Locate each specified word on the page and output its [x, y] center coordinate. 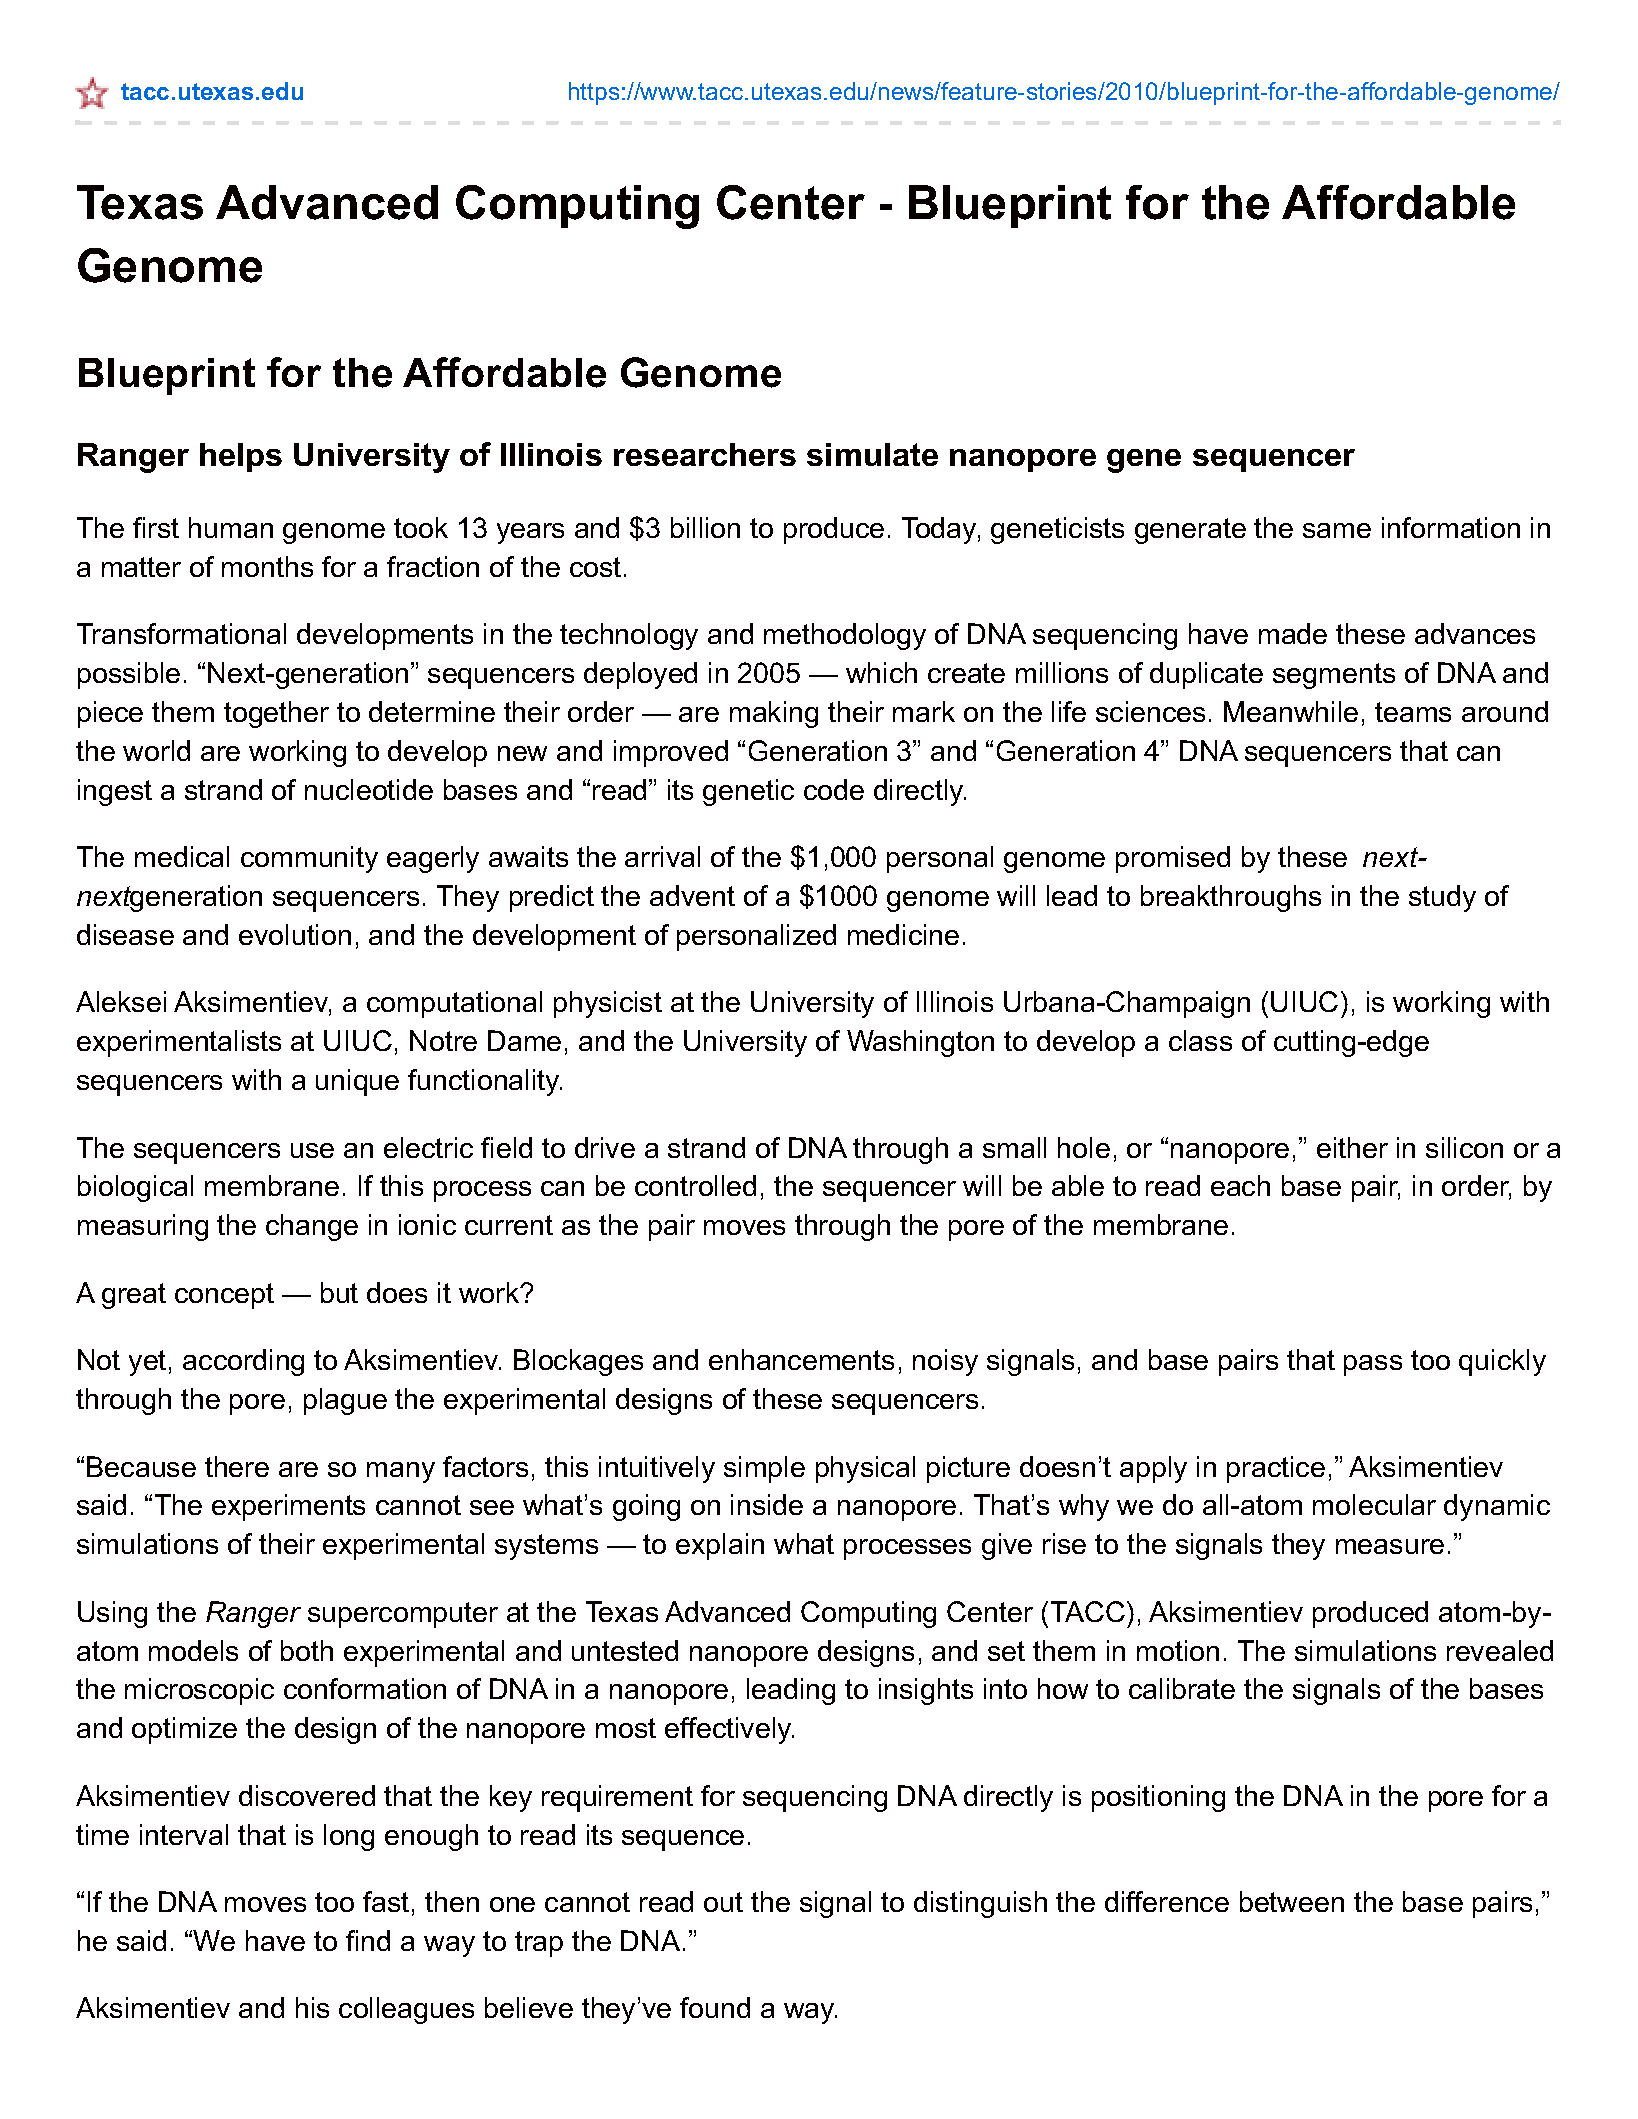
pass [1373, 1365]
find [368, 1940]
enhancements [801, 1359]
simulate [872, 454]
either [1352, 1147]
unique [357, 1082]
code [834, 789]
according [243, 1362]
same [1337, 530]
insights [926, 1691]
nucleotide [369, 789]
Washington [920, 1043]
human [231, 527]
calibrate [1182, 1688]
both [307, 1650]
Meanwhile [1291, 711]
